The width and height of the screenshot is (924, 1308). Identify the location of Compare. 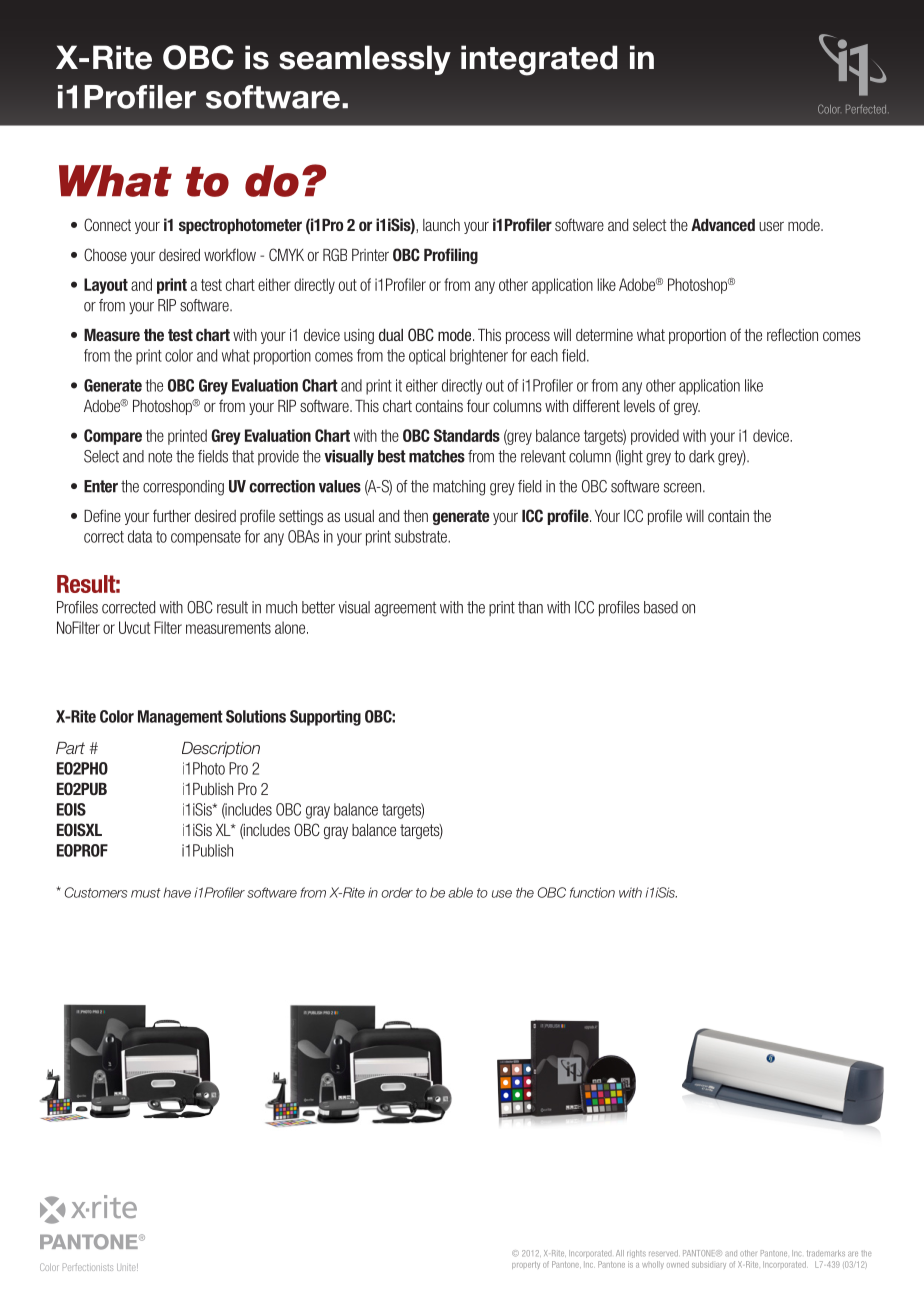
(113, 437).
